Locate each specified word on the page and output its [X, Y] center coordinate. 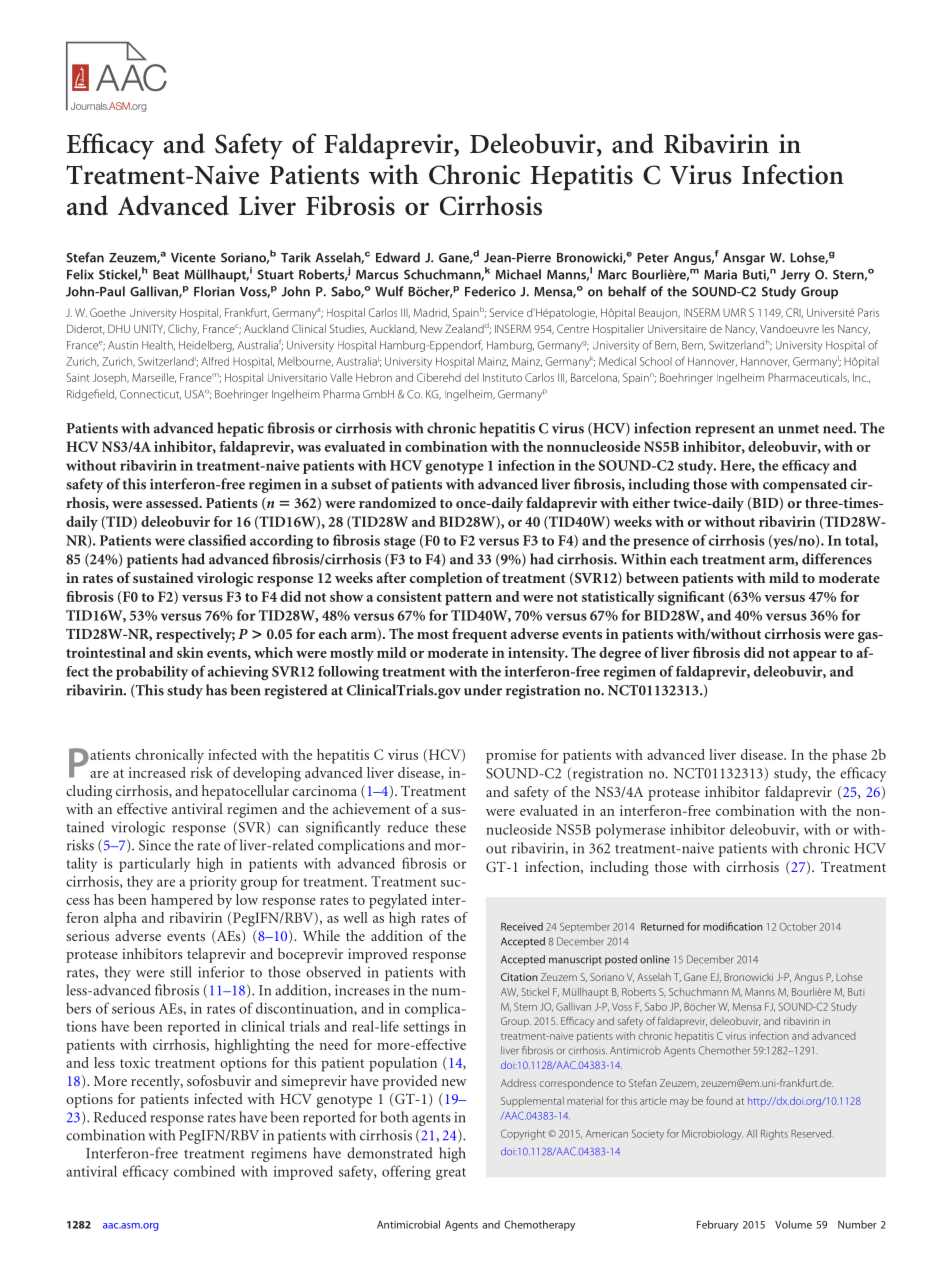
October [797, 926]
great [451, 1174]
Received [522, 926]
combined [204, 1171]
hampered [182, 901]
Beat [166, 275]
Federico [490, 291]
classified [217, 540]
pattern [468, 599]
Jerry [795, 276]
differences [837, 559]
